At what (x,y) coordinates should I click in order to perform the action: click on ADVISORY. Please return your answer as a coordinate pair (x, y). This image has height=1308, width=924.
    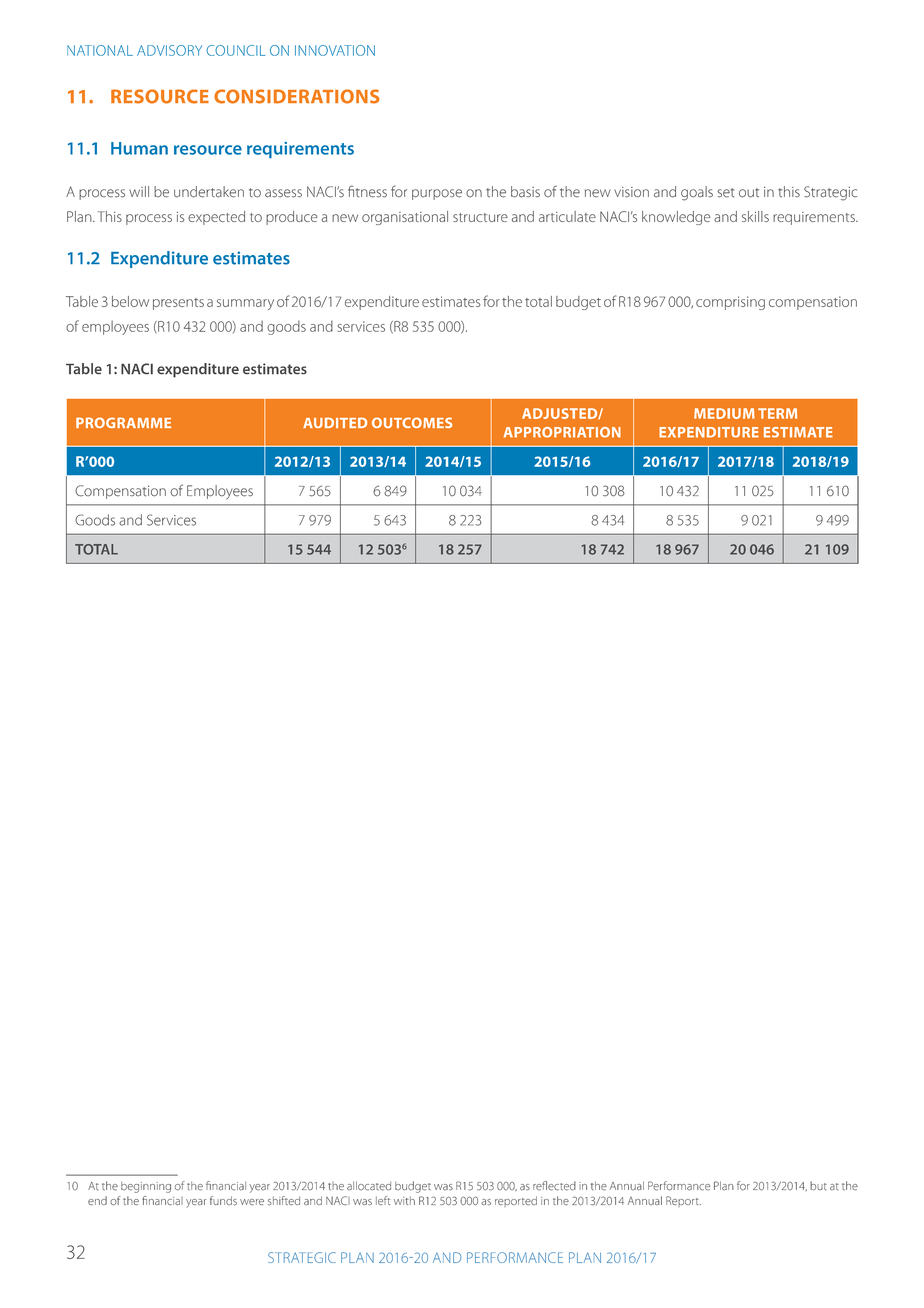
    Looking at the image, I should click on (169, 50).
